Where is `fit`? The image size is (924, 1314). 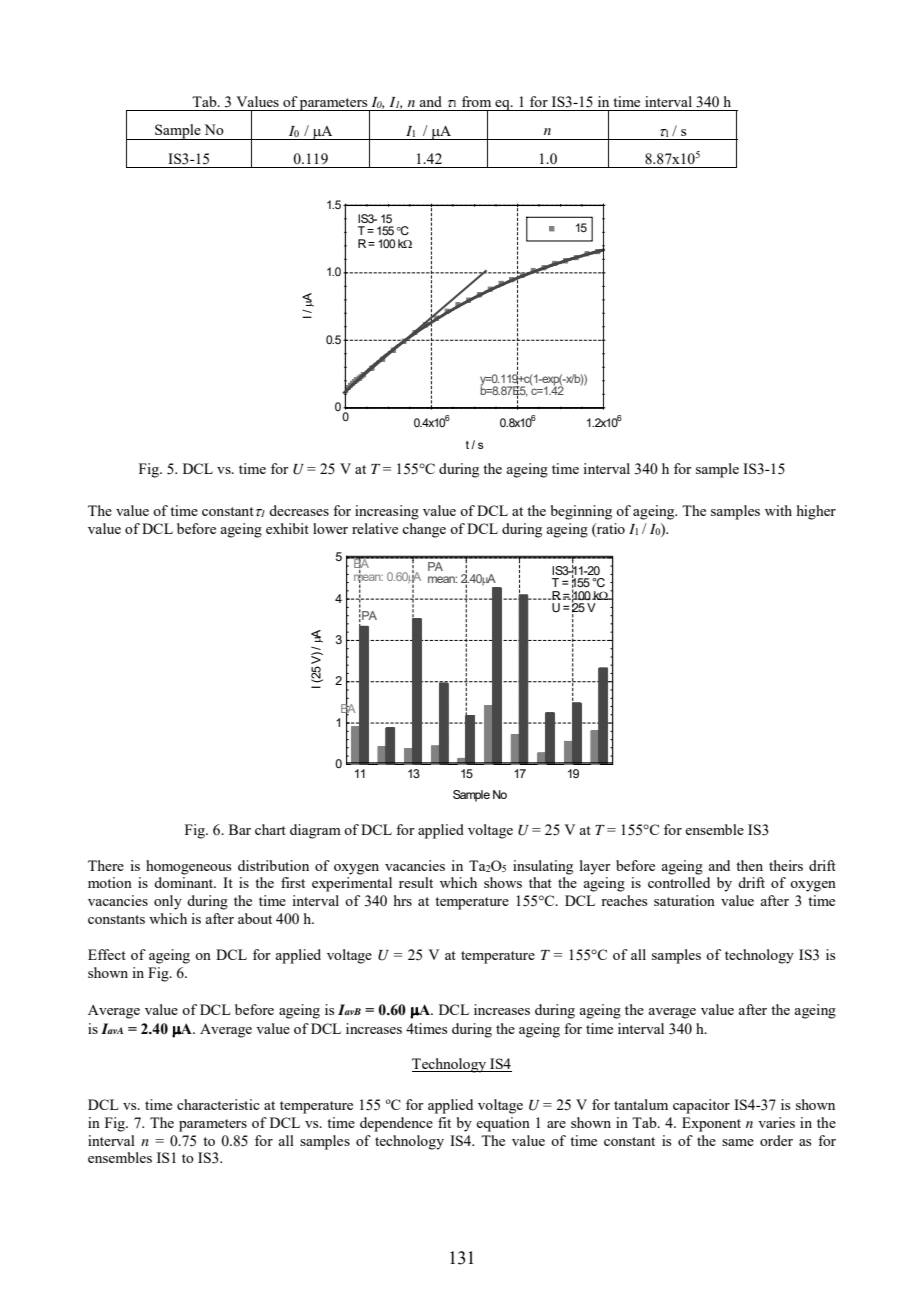 fit is located at coordinates (444, 1122).
